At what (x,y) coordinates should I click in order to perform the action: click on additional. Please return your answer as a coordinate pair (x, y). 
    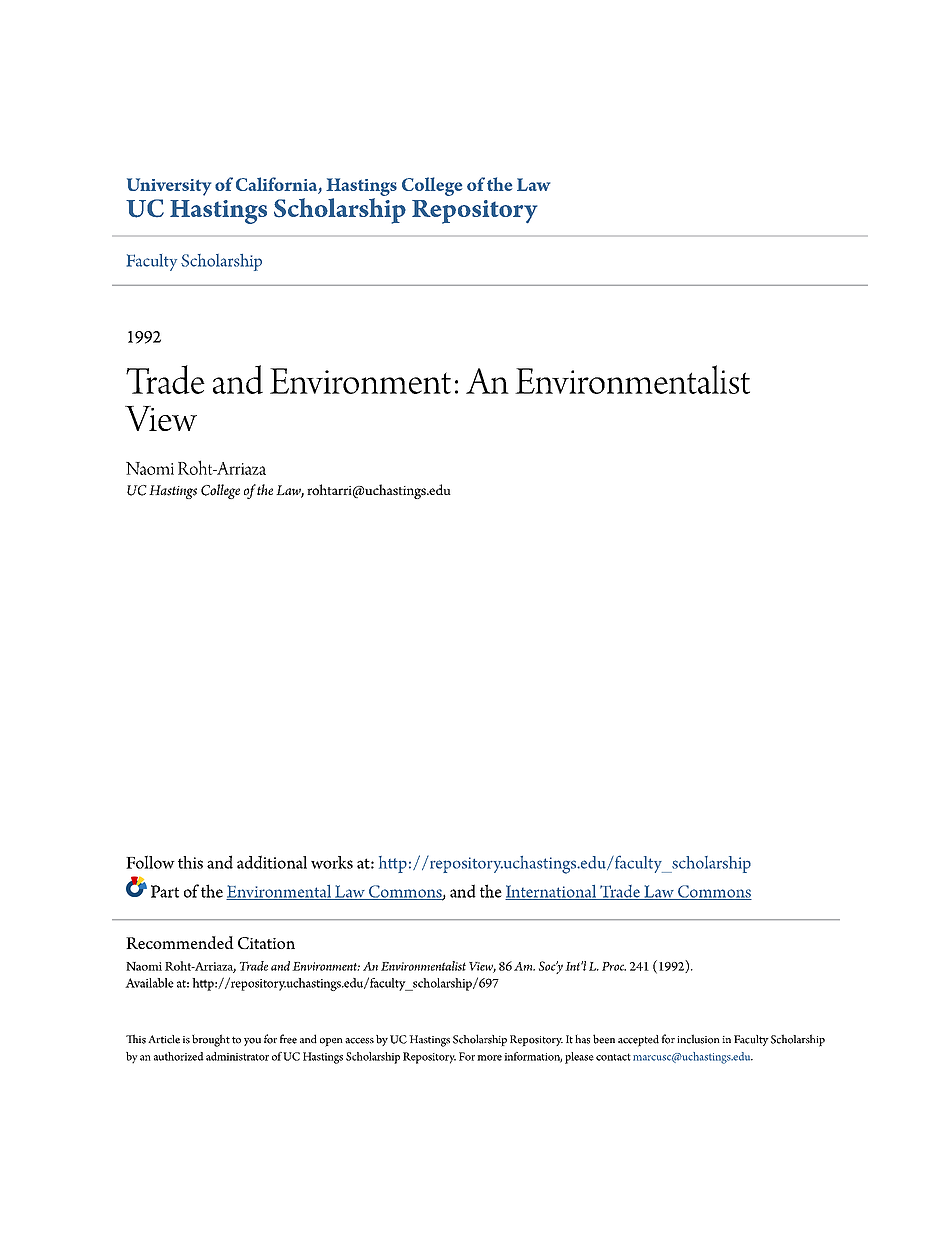
    Looking at the image, I should click on (272, 862).
